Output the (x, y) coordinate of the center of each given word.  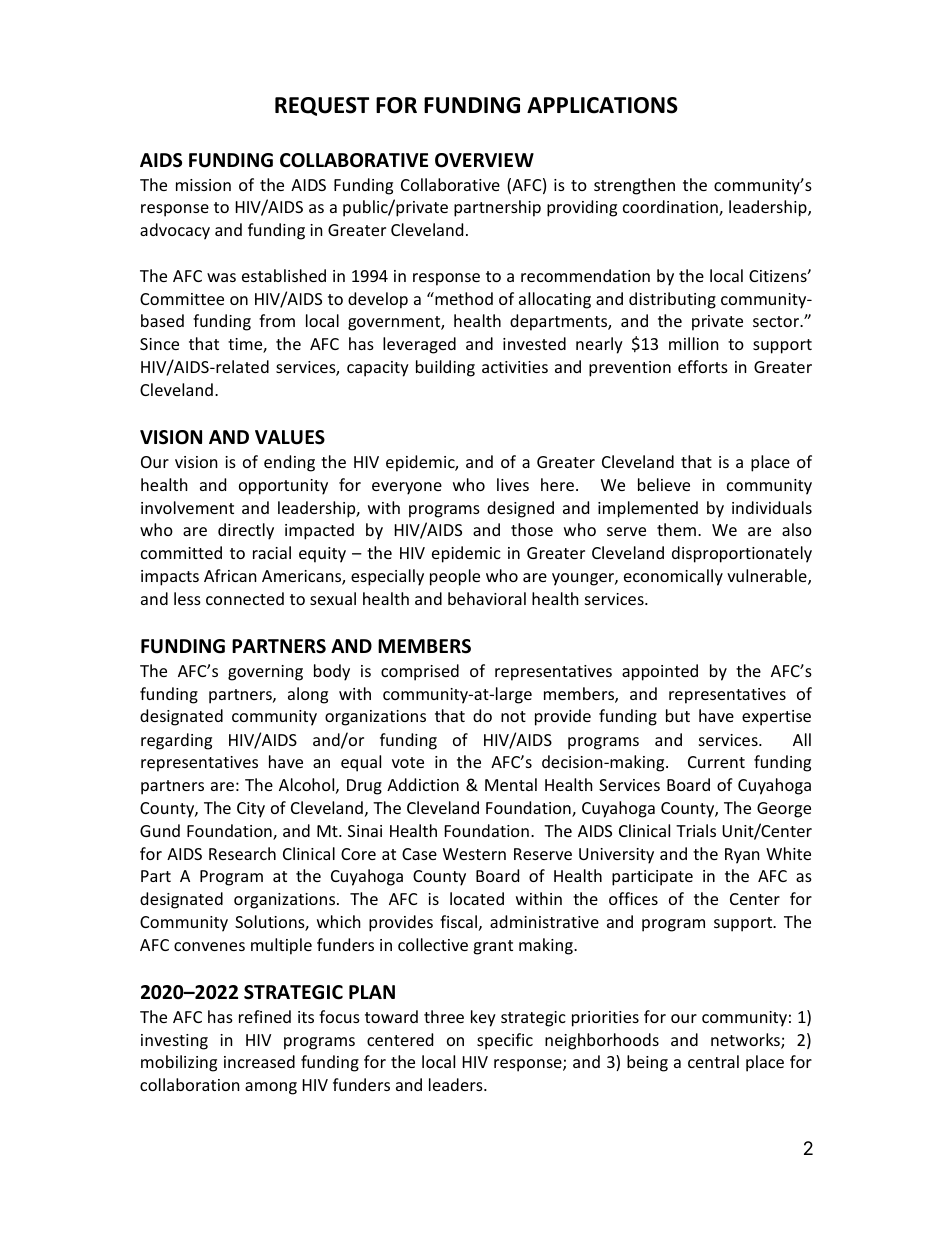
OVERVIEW (484, 160)
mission (203, 185)
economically (673, 577)
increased (259, 1061)
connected (245, 598)
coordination (671, 208)
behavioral (487, 598)
